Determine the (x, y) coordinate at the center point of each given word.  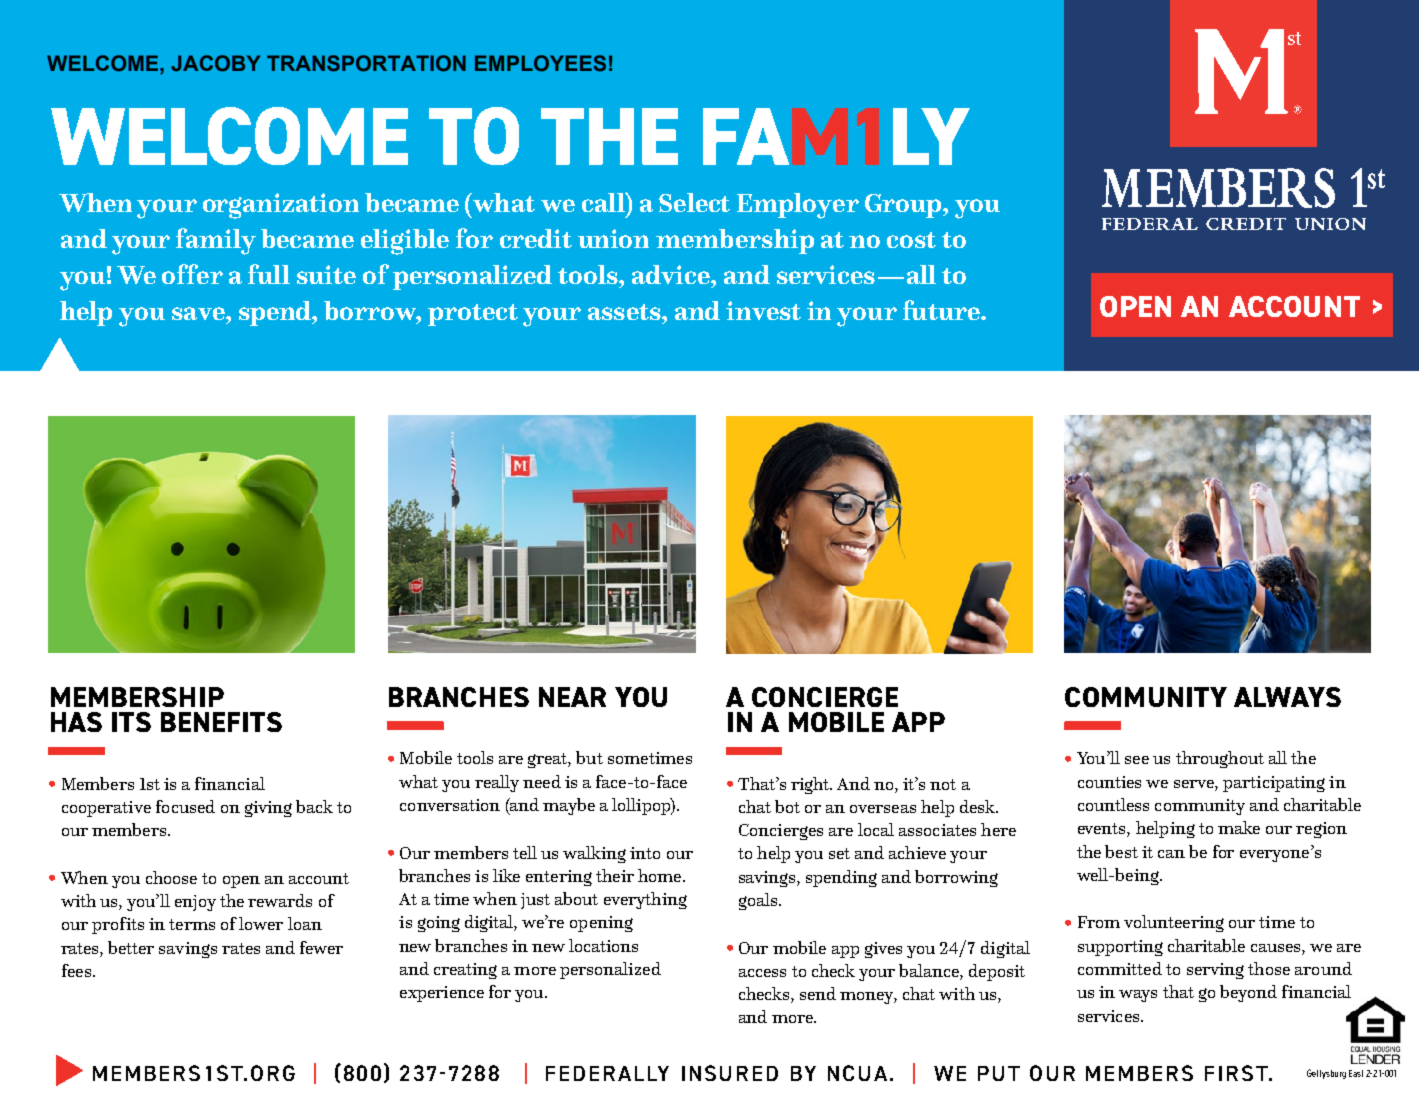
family (216, 241)
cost (911, 240)
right (811, 785)
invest (763, 310)
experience (442, 994)
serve (1195, 784)
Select (694, 202)
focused (185, 806)
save (199, 313)
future (942, 310)
